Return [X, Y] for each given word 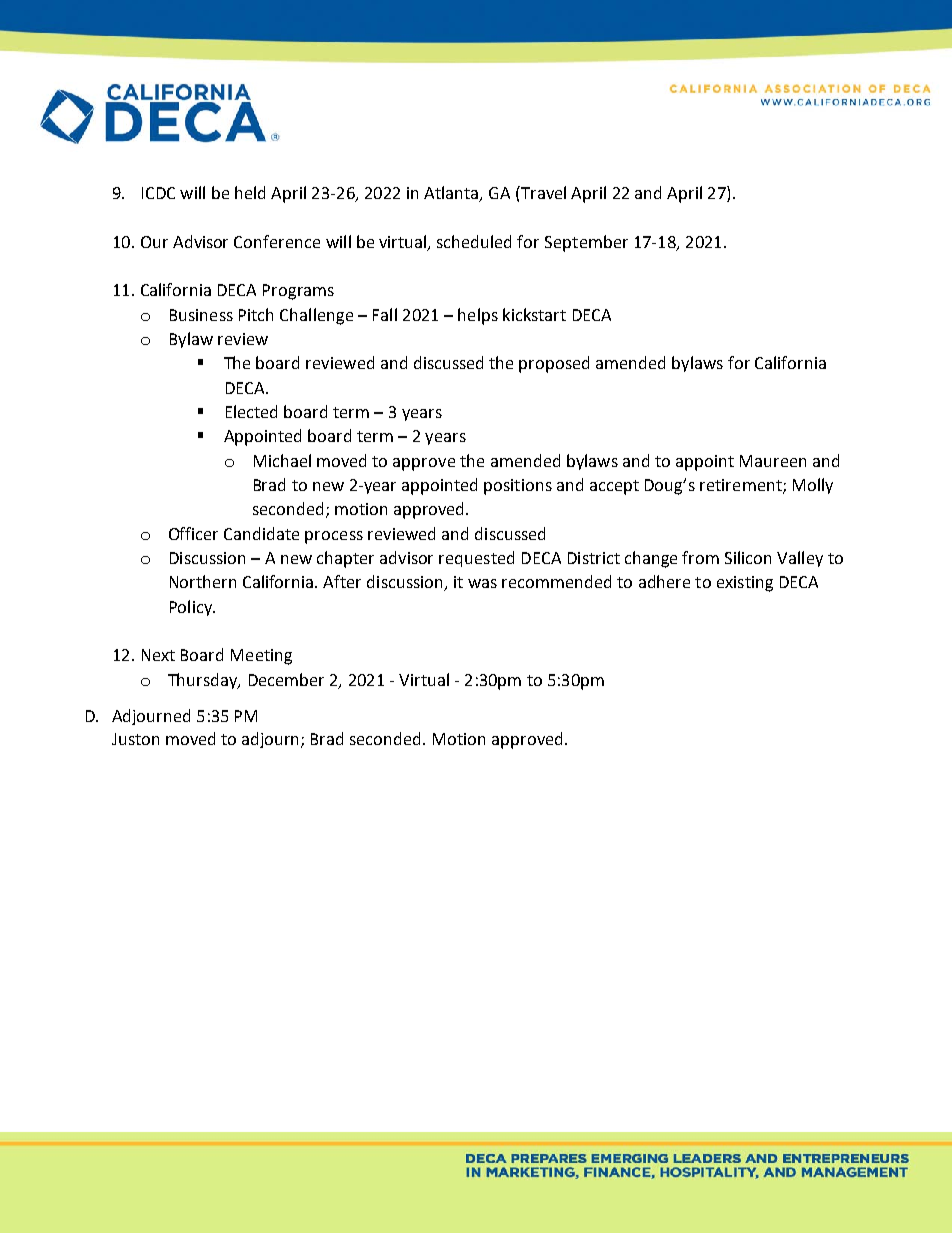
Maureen [773, 461]
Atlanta [452, 194]
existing [745, 584]
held [250, 192]
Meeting [261, 657]
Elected [251, 411]
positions [518, 487]
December [286, 679]
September [586, 243]
